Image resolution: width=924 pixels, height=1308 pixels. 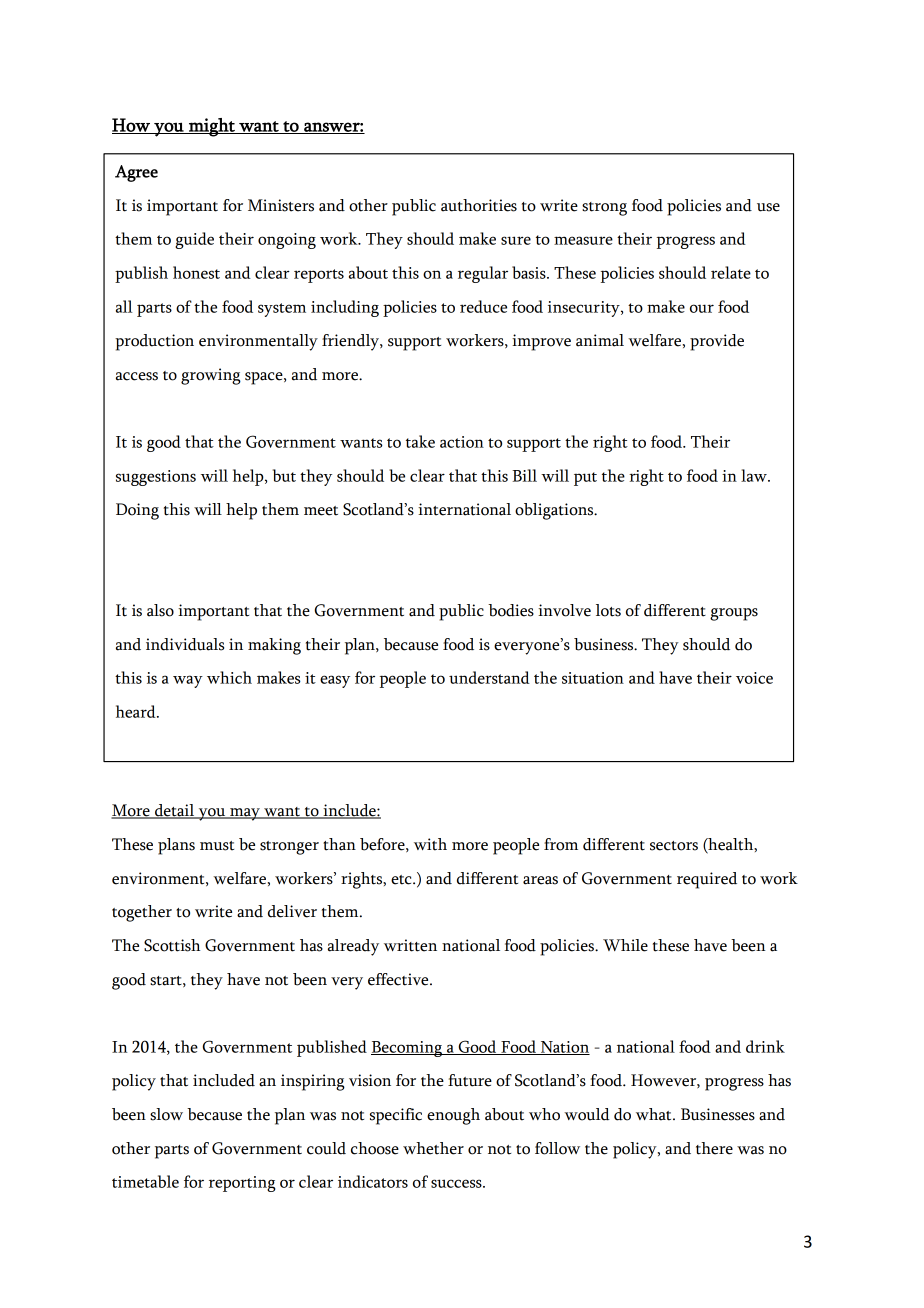 What do you see at coordinates (714, 1148) in the page?
I see `there` at bounding box center [714, 1148].
